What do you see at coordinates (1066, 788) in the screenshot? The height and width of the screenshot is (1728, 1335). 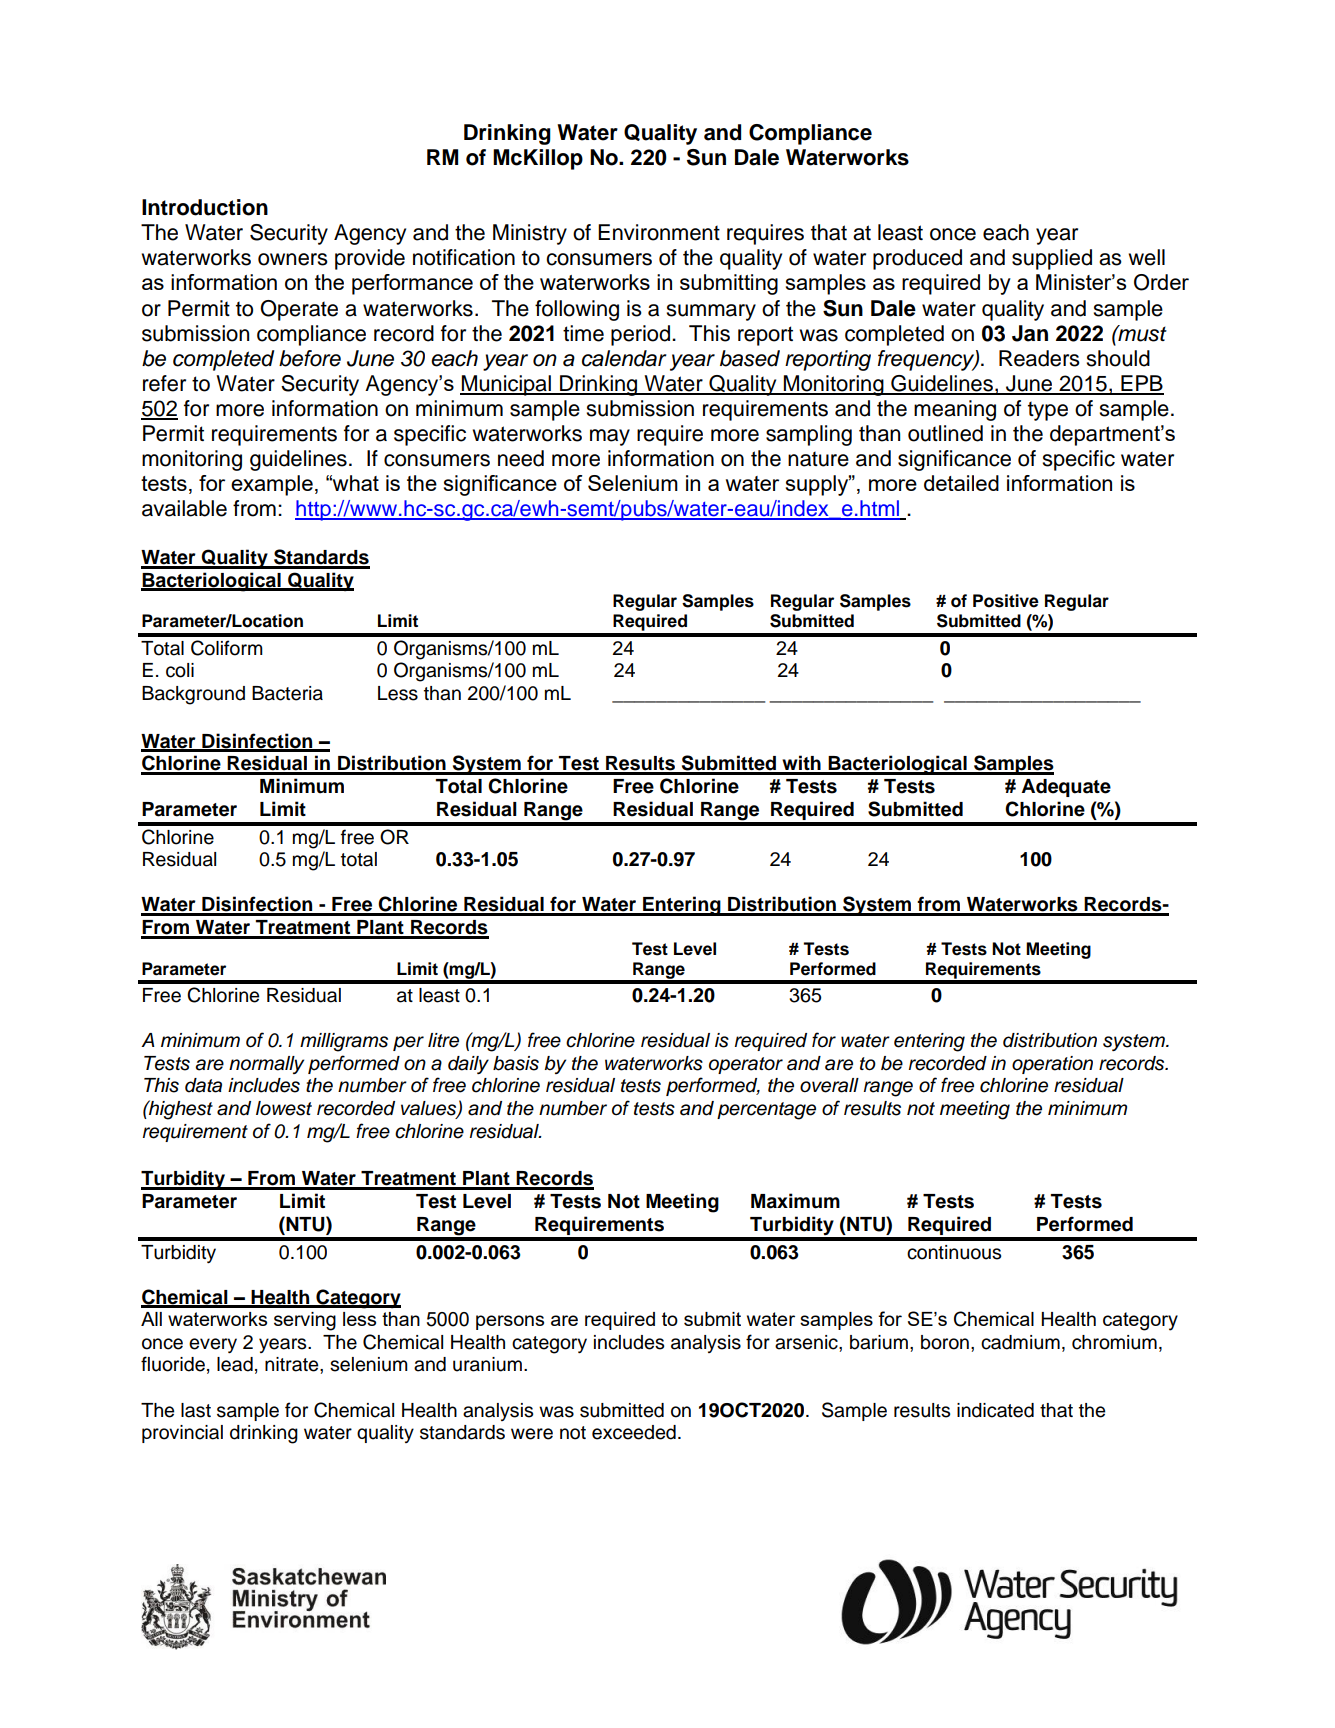 I see `Adequate` at bounding box center [1066, 788].
